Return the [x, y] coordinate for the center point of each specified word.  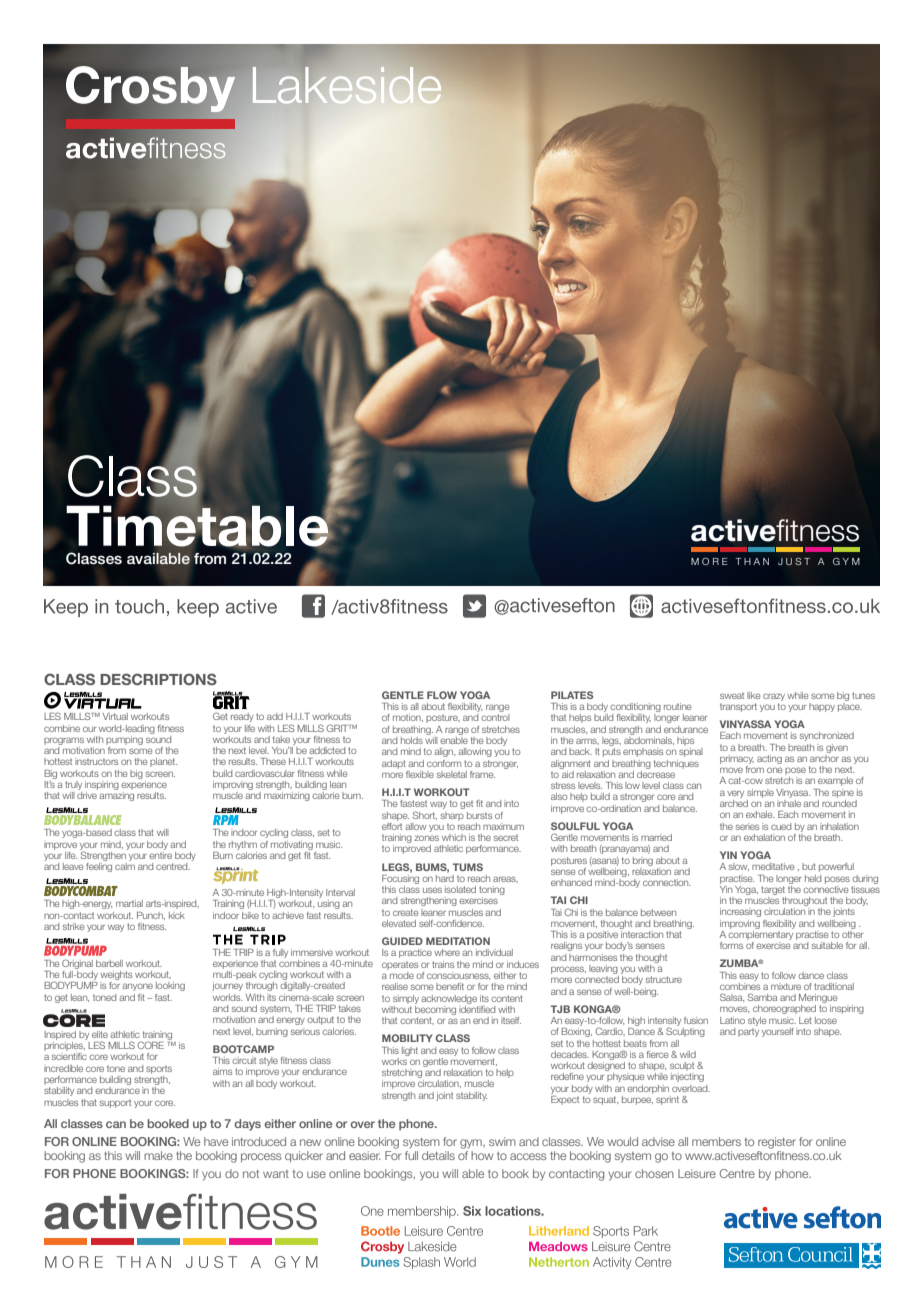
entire [160, 854]
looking [170, 986]
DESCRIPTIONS [158, 679]
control [495, 717]
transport [738, 707]
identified [477, 1008]
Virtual [115, 716]
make [158, 1155]
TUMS [468, 867]
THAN [752, 561]
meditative [773, 866]
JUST [794, 561]
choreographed [784, 1009]
